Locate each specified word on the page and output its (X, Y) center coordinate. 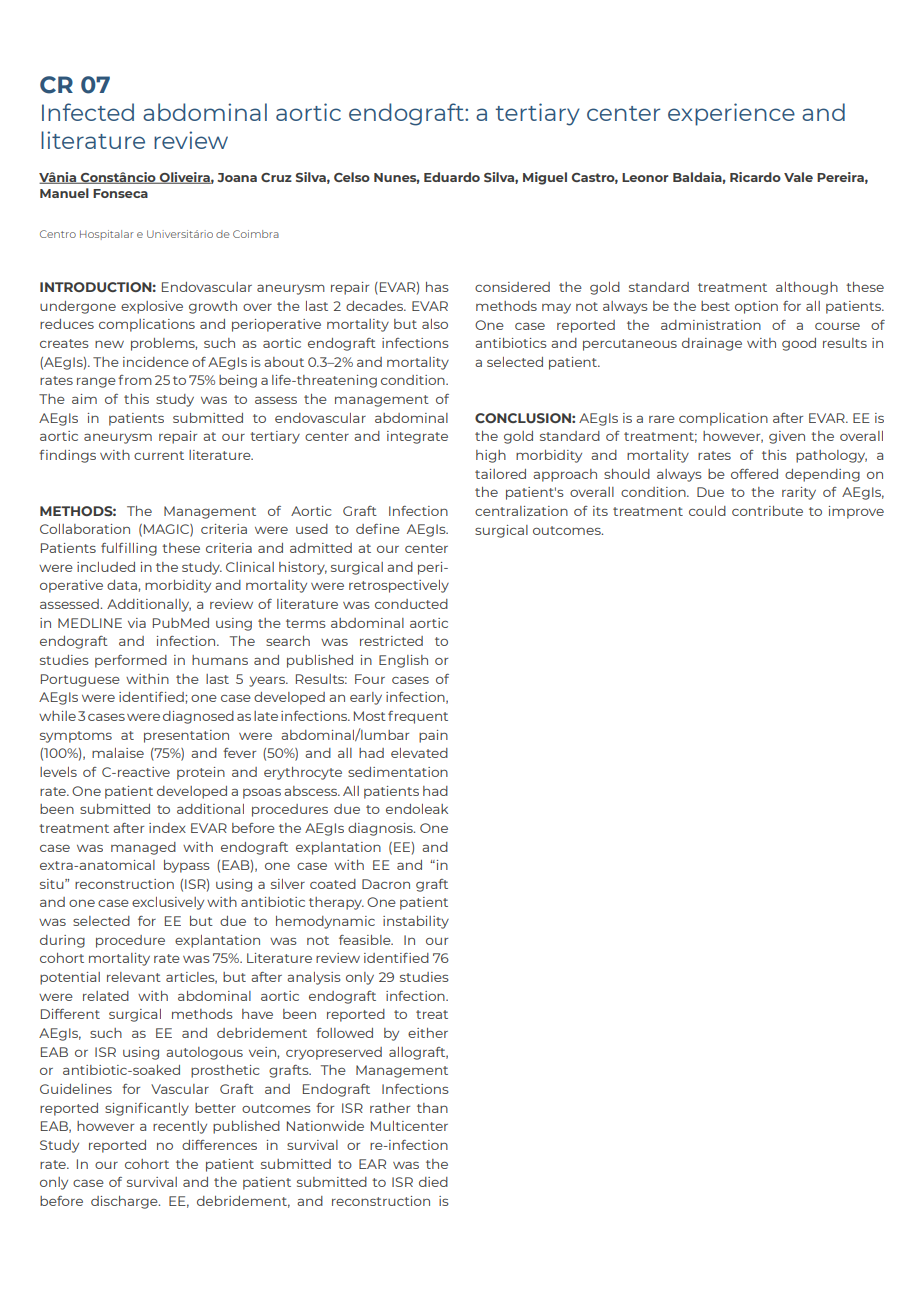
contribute (767, 511)
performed (131, 661)
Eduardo (452, 177)
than (432, 1108)
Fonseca (120, 193)
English (403, 661)
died (433, 1182)
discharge (125, 1202)
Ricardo (755, 177)
